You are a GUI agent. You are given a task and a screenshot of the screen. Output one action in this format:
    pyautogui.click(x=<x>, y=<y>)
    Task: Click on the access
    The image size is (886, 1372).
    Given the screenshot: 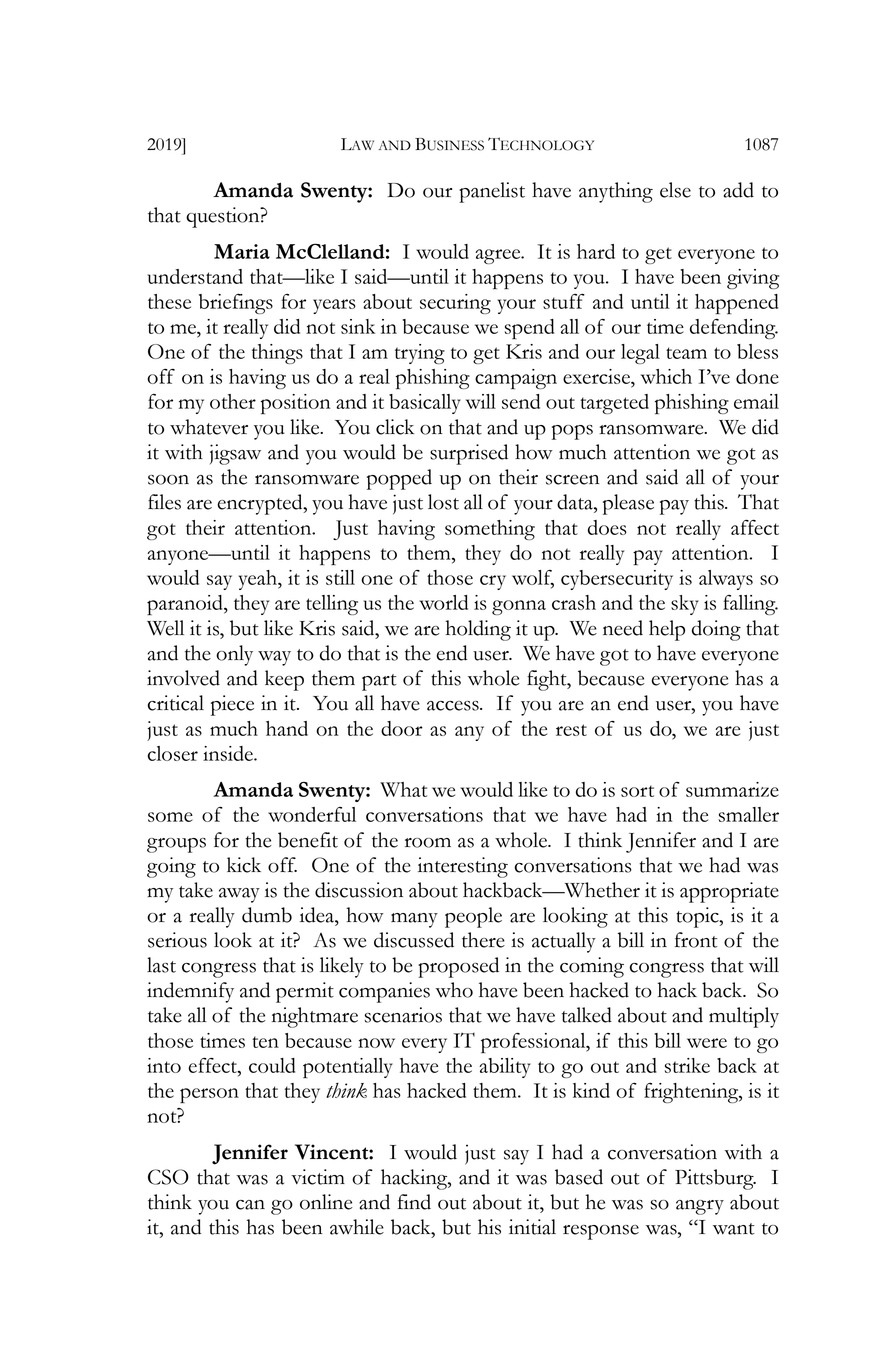 What is the action you would take?
    pyautogui.click(x=454, y=706)
